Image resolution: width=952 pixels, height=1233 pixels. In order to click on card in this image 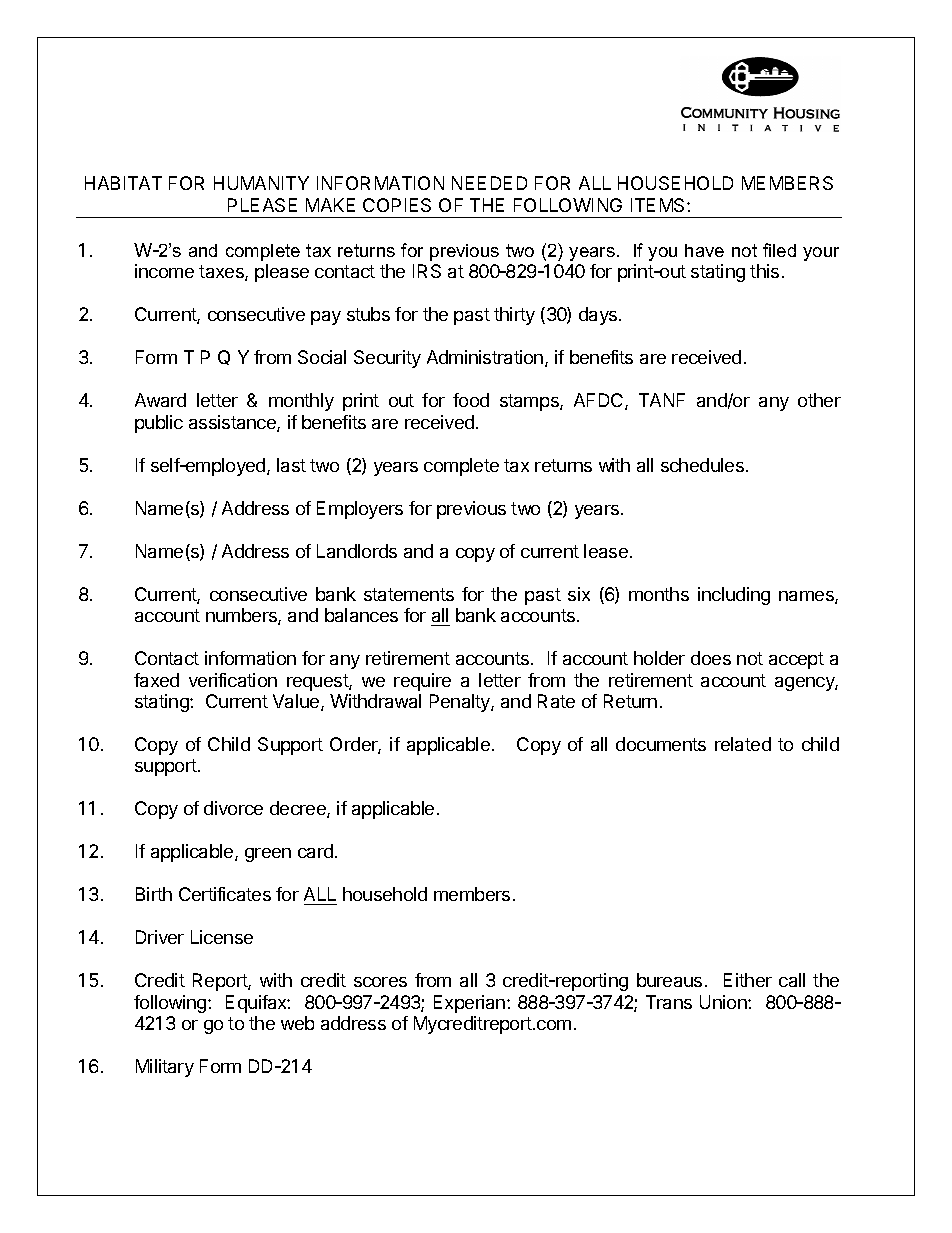, I will do `click(315, 851)`.
